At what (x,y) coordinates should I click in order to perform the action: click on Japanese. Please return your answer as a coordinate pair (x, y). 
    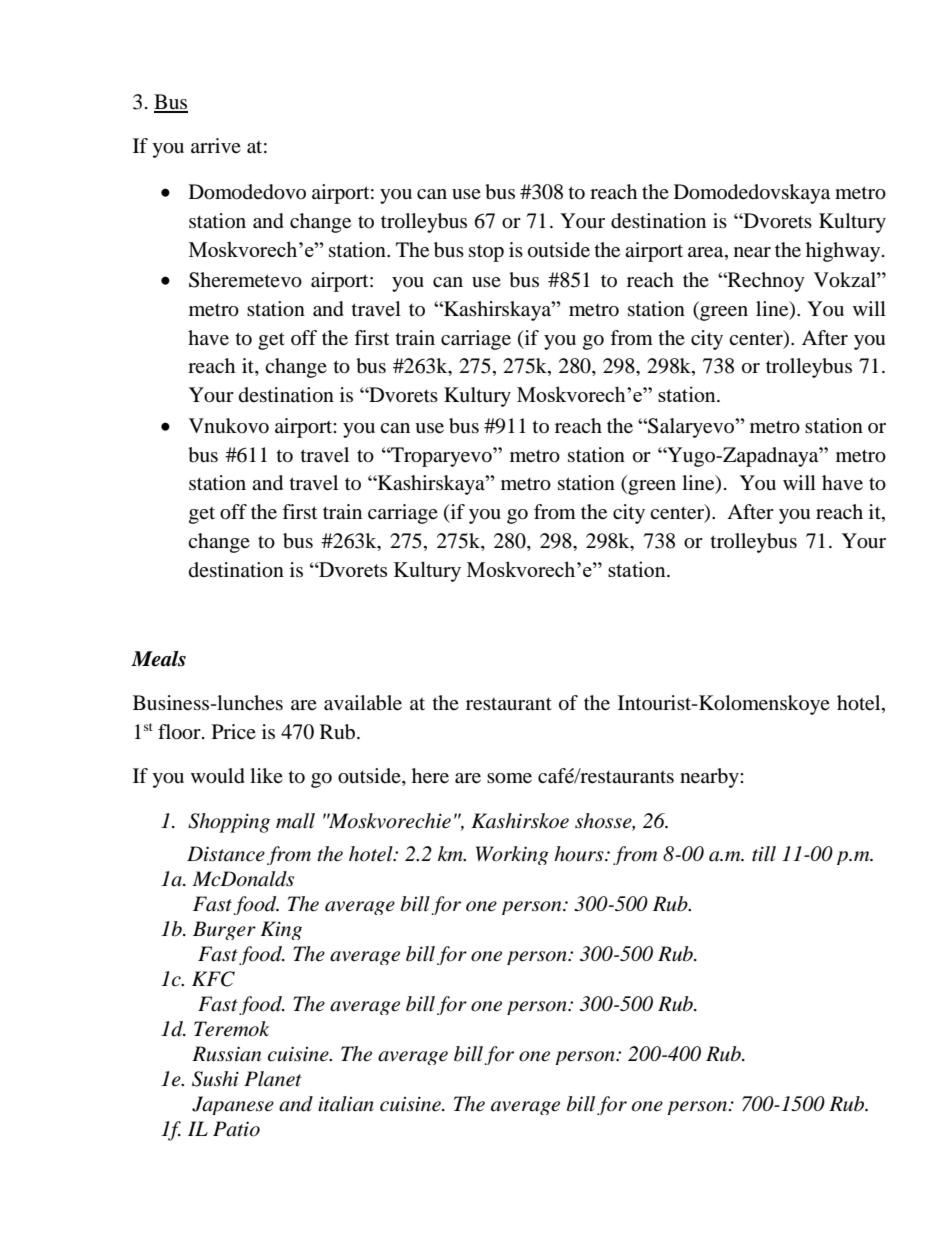
    Looking at the image, I should click on (233, 1105).
